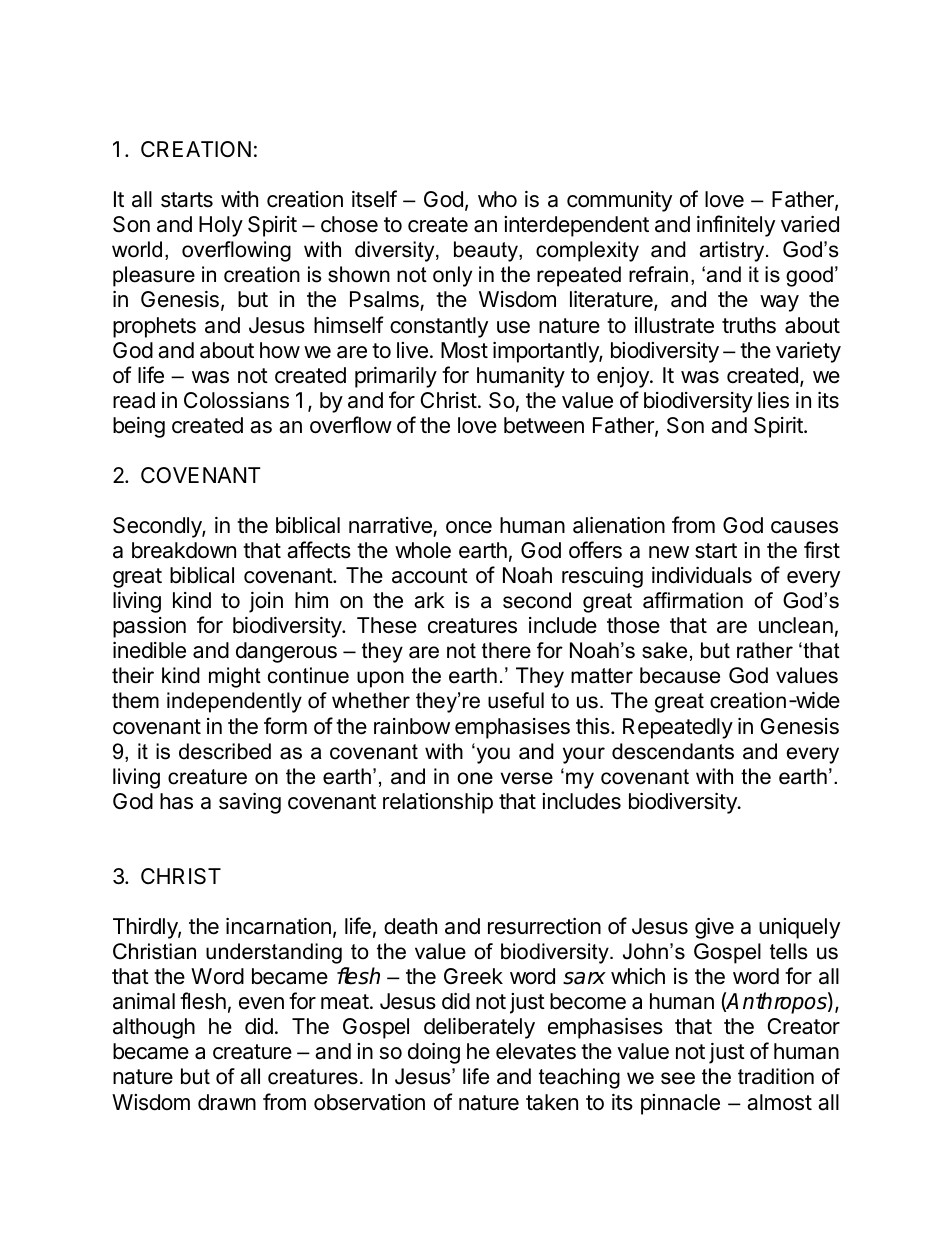 This image has width=952, height=1233. I want to click on saving, so click(250, 803).
